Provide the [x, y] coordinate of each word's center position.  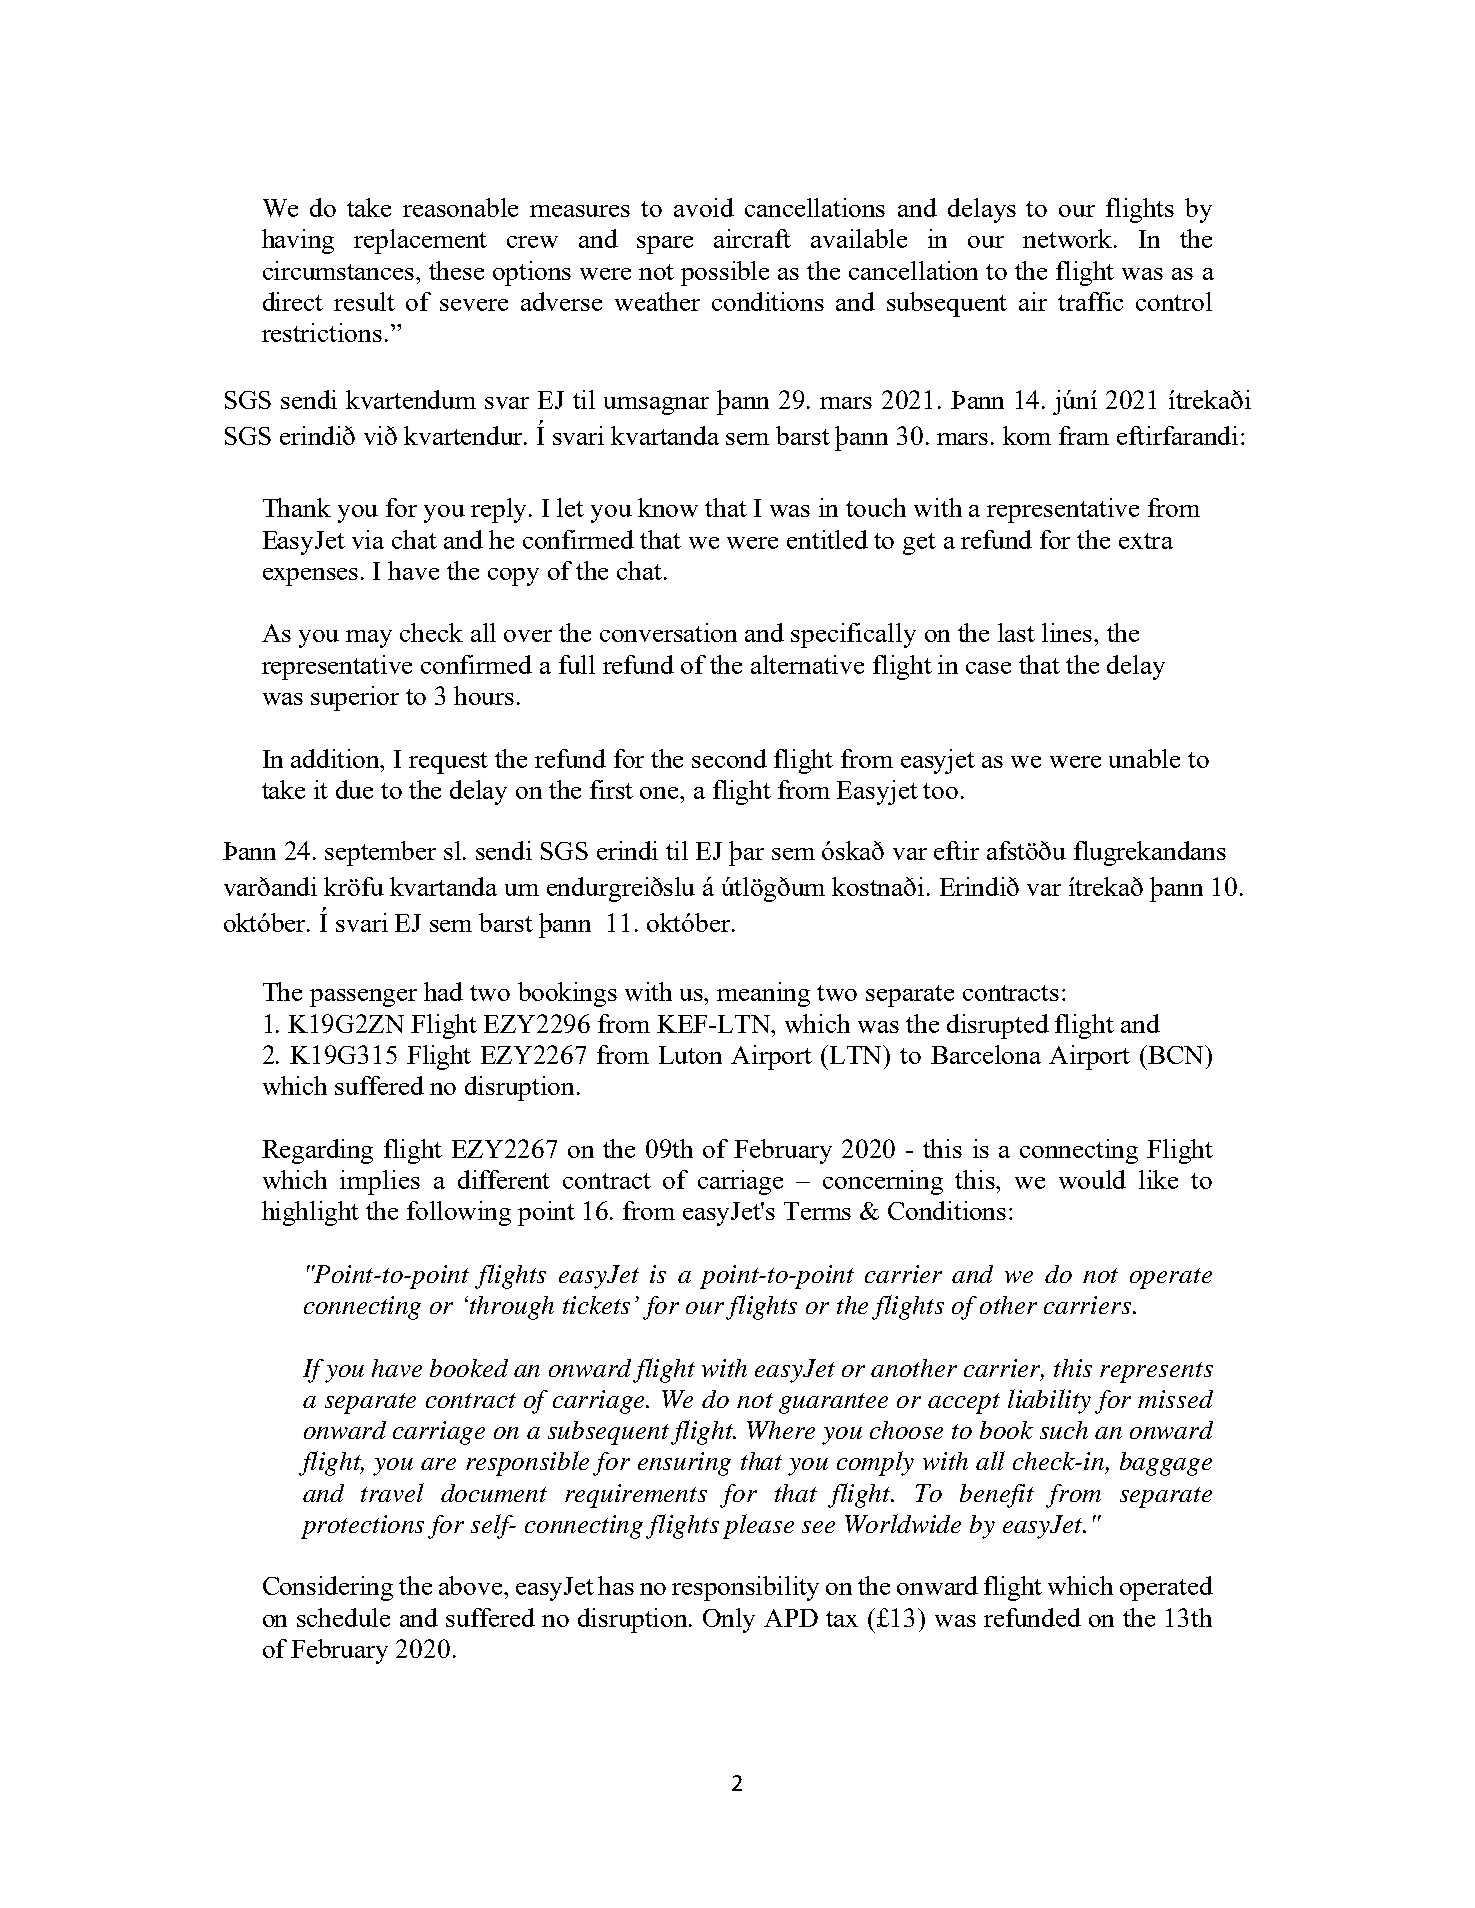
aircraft [752, 238]
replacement [420, 241]
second [729, 758]
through [512, 1308]
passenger [363, 998]
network [1069, 238]
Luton [690, 1055]
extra [1146, 541]
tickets [596, 1305]
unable [1144, 758]
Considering [328, 1588]
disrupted [998, 1026]
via [368, 539]
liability [1049, 1401]
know [668, 507]
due [354, 789]
